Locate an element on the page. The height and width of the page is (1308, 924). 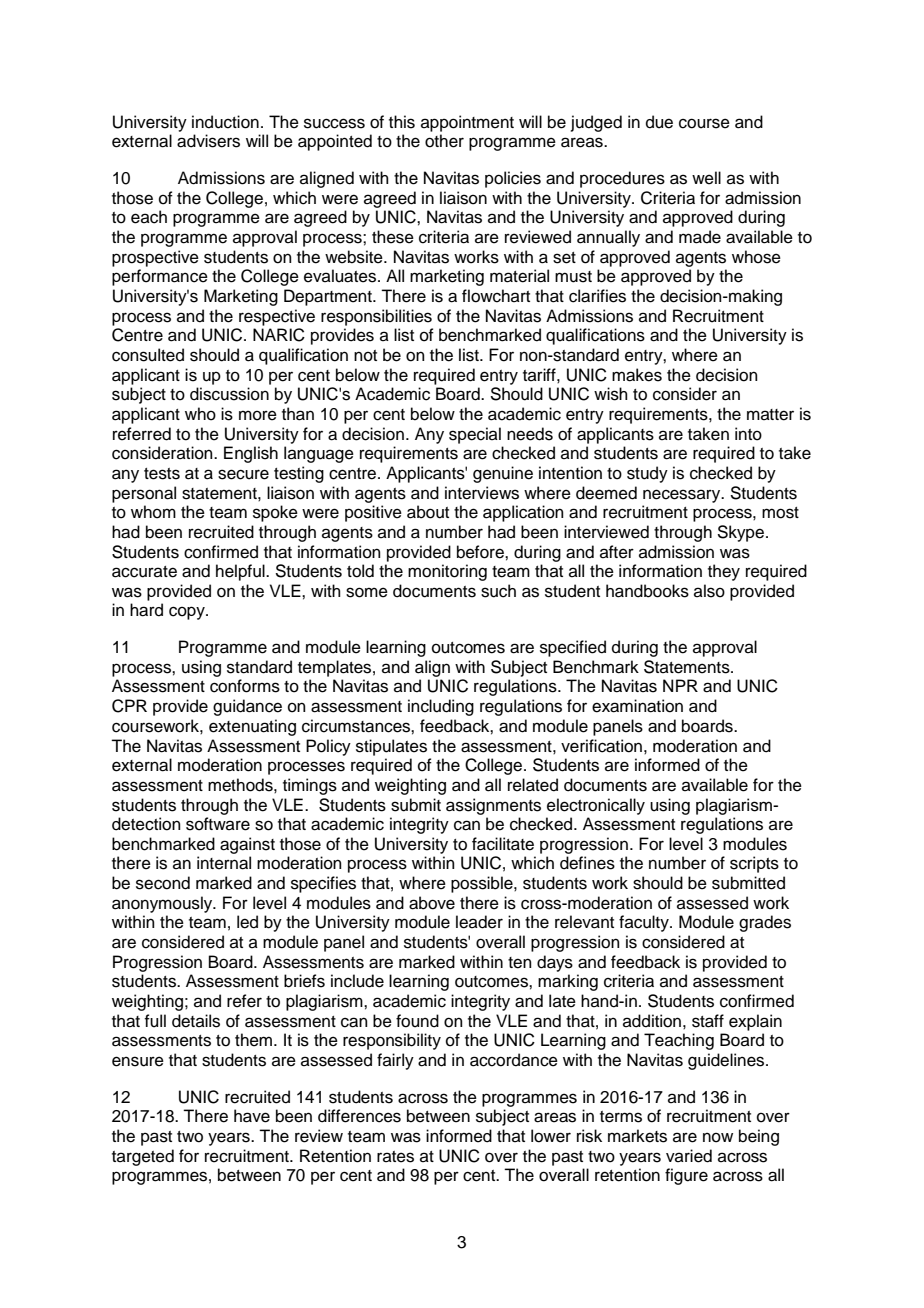
advisers is located at coordinates (208, 141).
